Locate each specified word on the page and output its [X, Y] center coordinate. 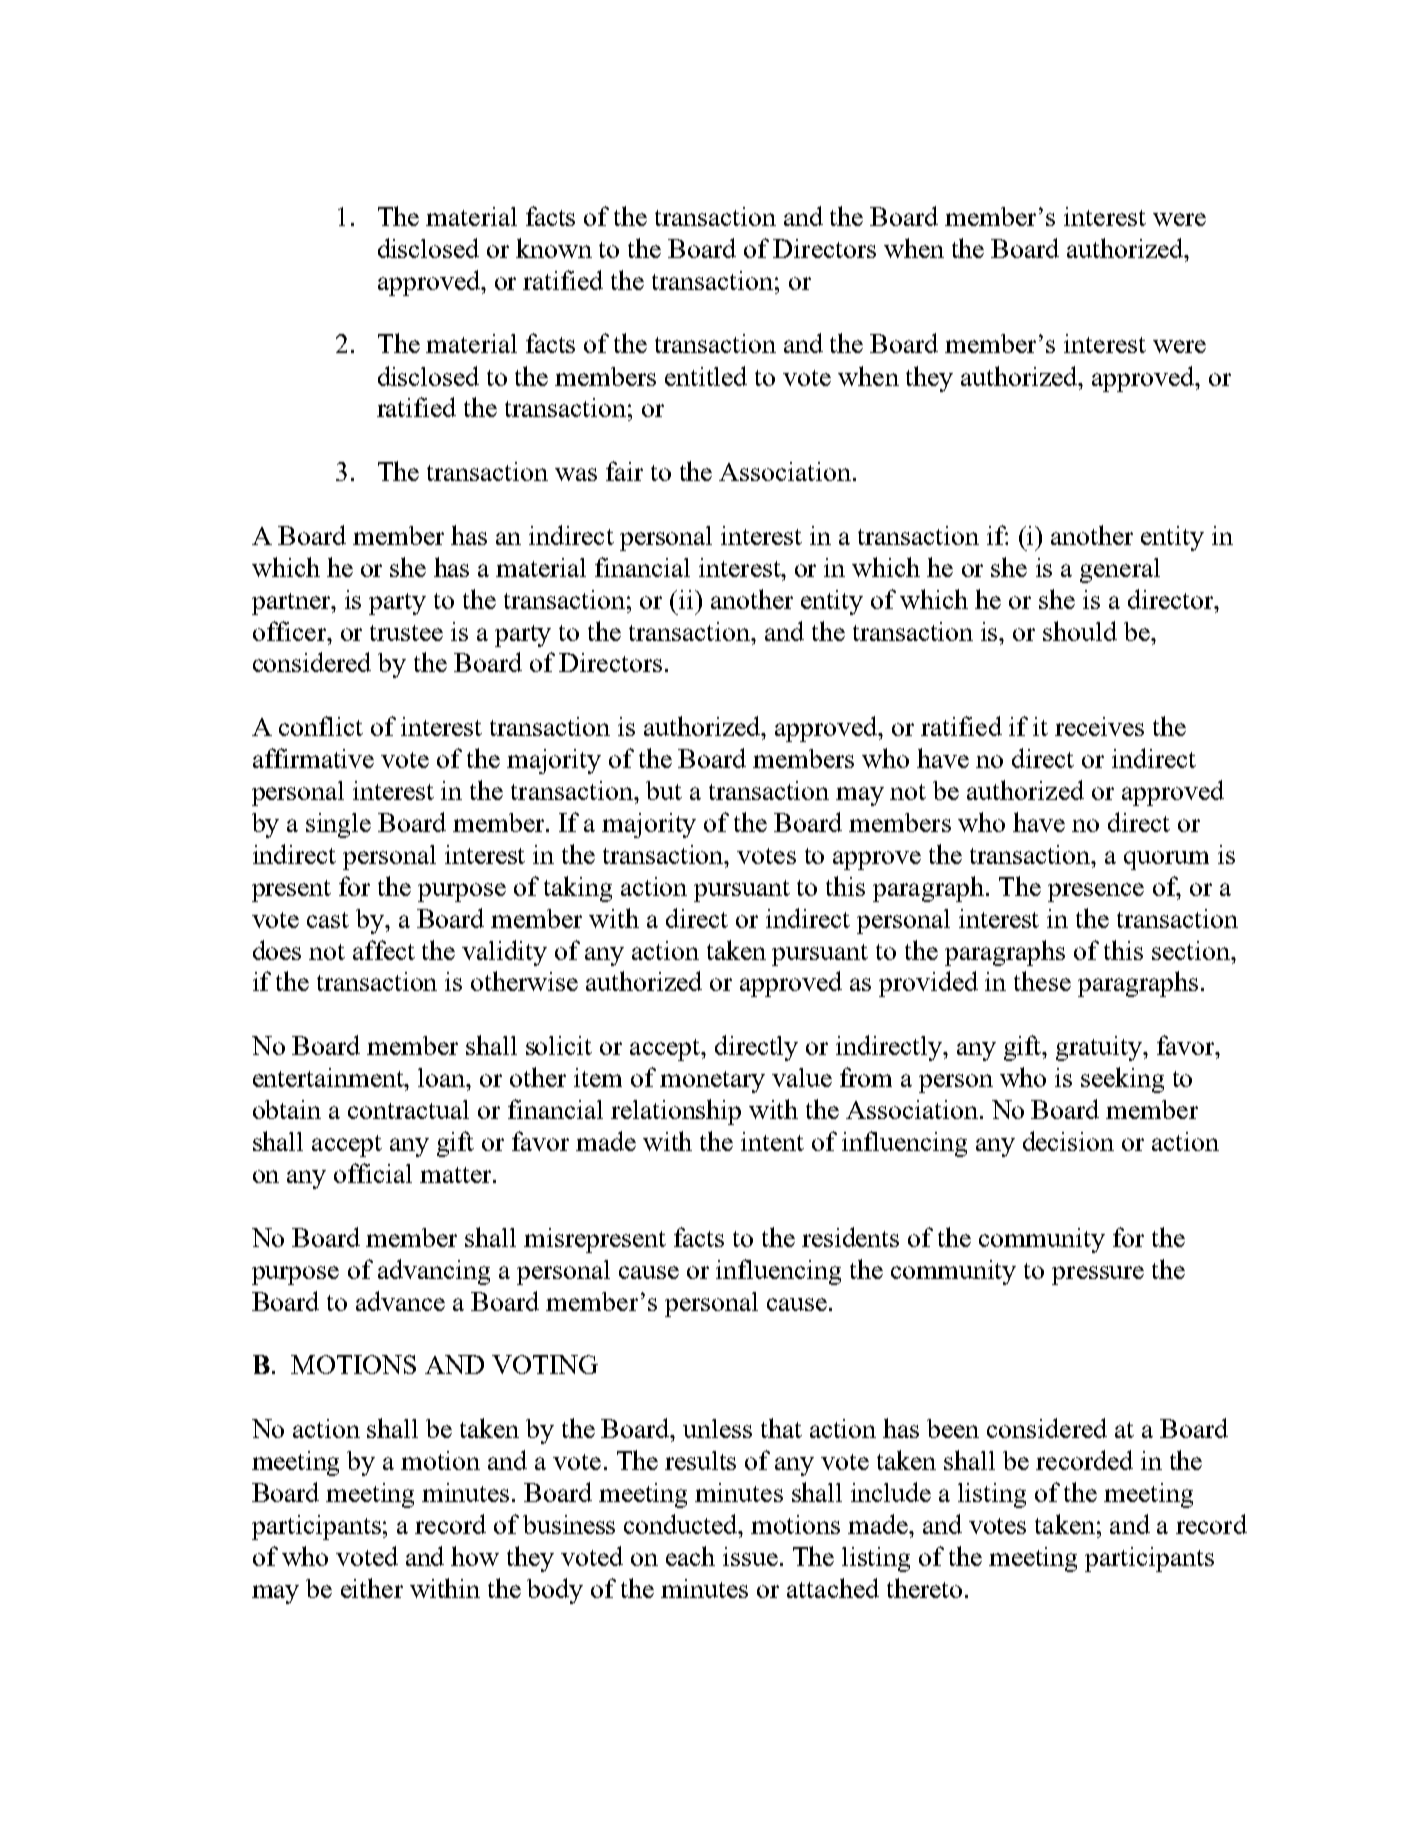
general [1120, 570]
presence [1096, 892]
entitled [706, 376]
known [554, 248]
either [372, 1588]
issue [750, 1556]
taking [578, 889]
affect [384, 950]
